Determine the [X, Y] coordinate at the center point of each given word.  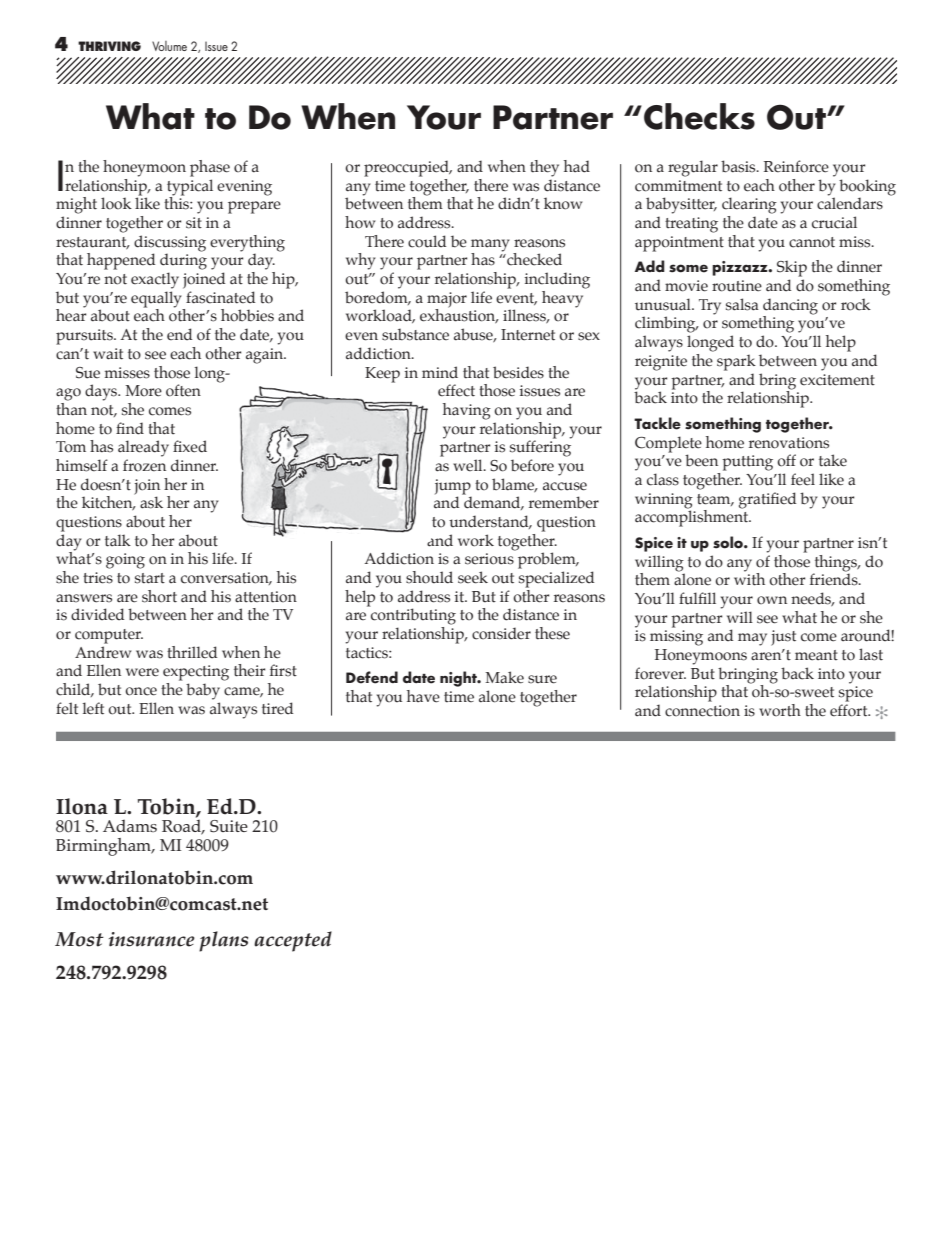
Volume [169, 46]
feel [803, 479]
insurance [152, 939]
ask [151, 502]
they [544, 168]
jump [453, 487]
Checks [699, 116]
